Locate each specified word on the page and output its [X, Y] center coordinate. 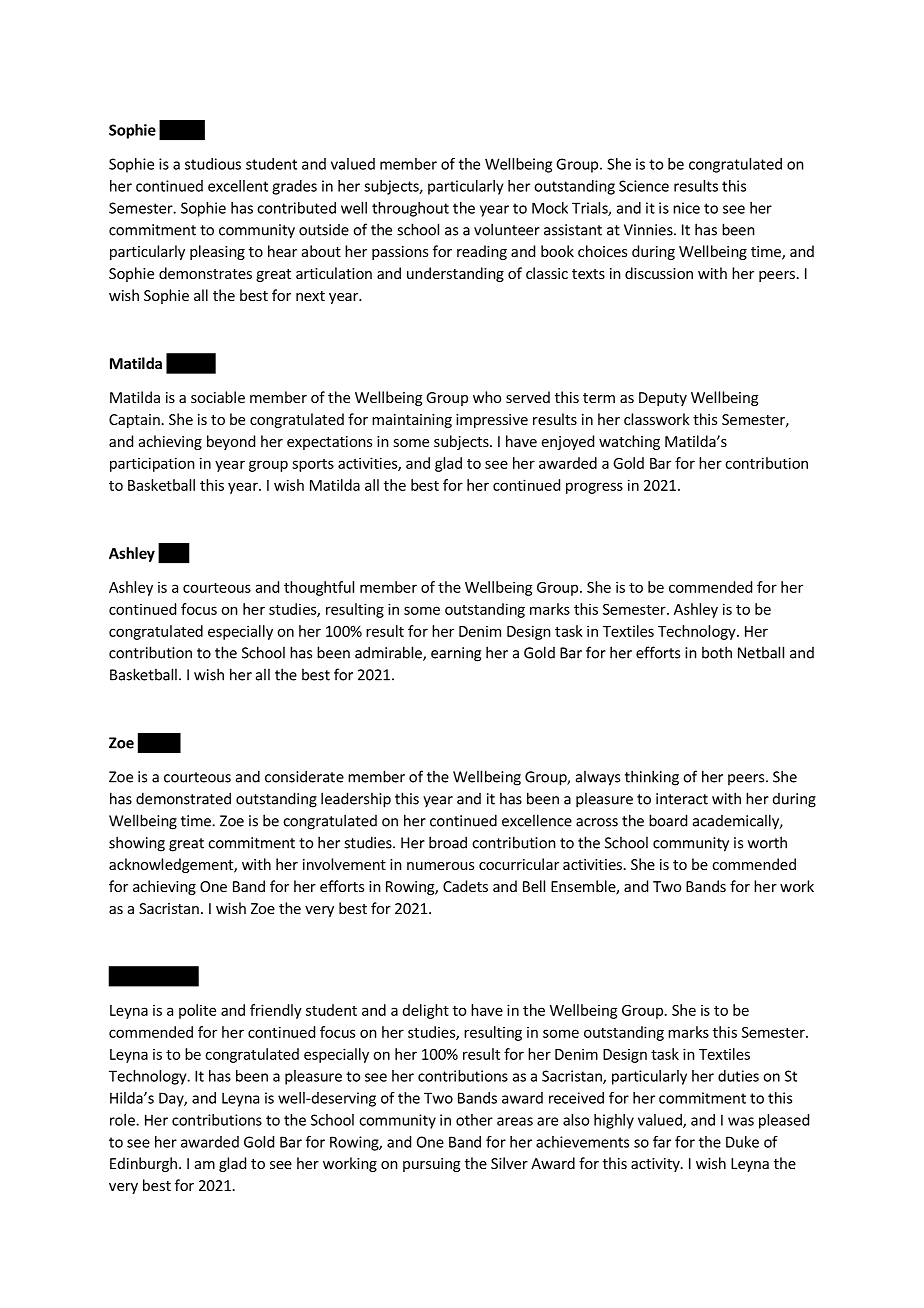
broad [448, 842]
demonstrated [183, 798]
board [668, 820]
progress [594, 488]
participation [152, 464]
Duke [742, 1142]
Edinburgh [143, 1164]
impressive [492, 421]
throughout [410, 209]
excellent [238, 186]
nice [686, 208]
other [474, 1120]
